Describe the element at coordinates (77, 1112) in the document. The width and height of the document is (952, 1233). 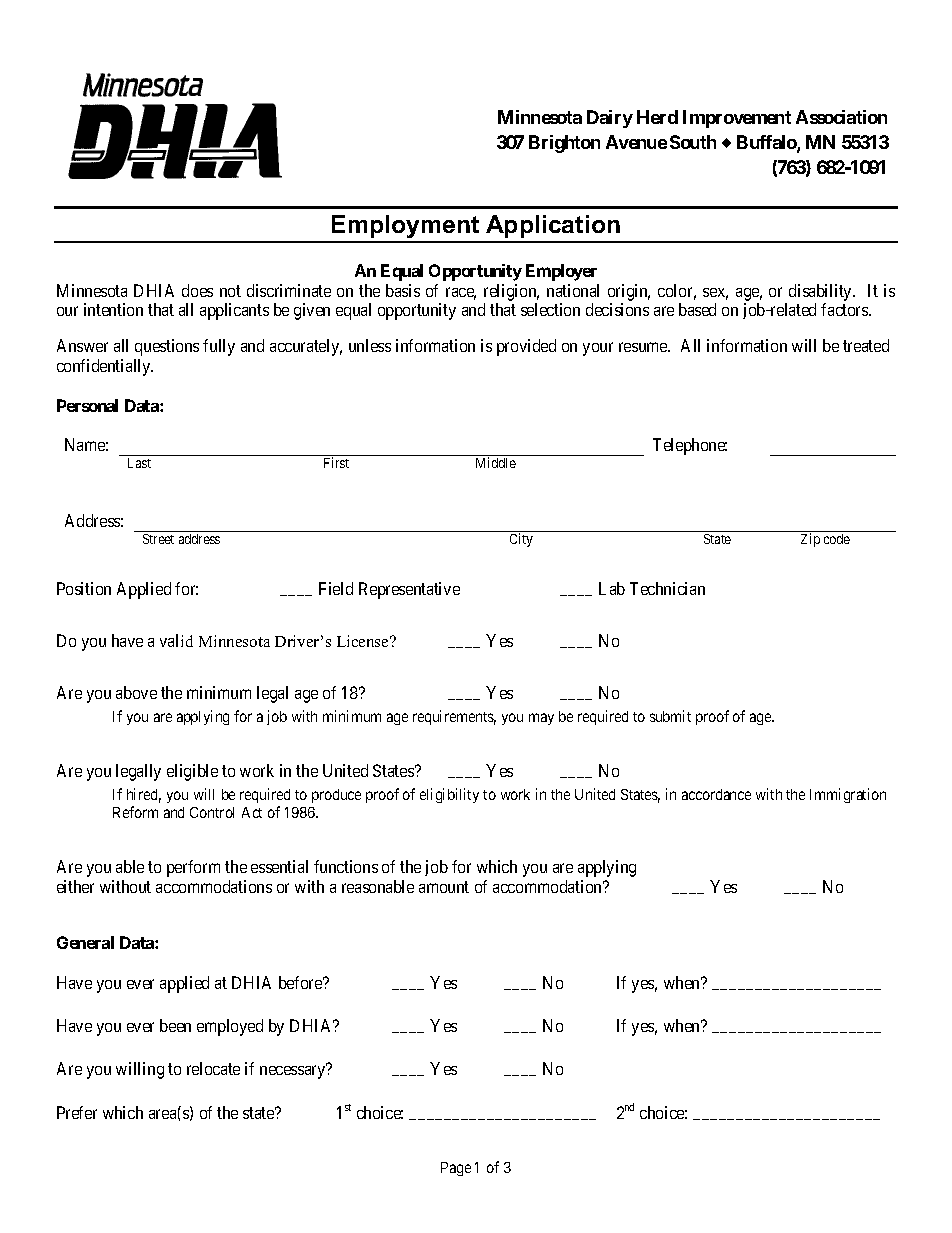
I see `Prefer` at that location.
